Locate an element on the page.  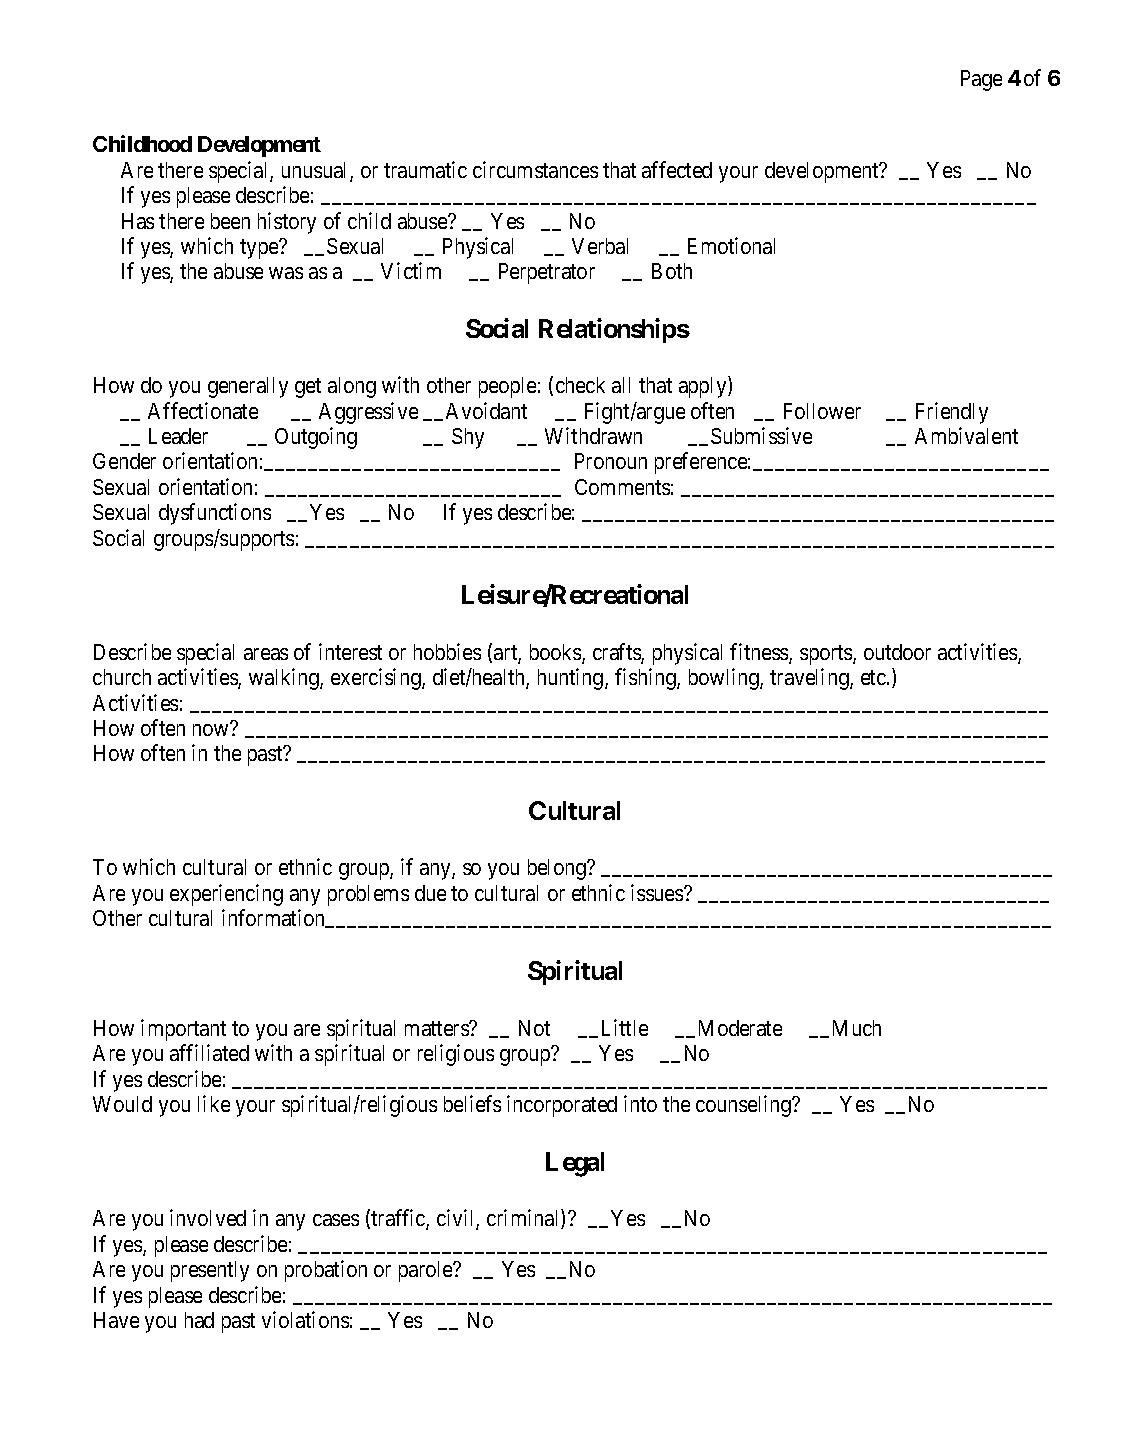
now is located at coordinates (210, 730).
